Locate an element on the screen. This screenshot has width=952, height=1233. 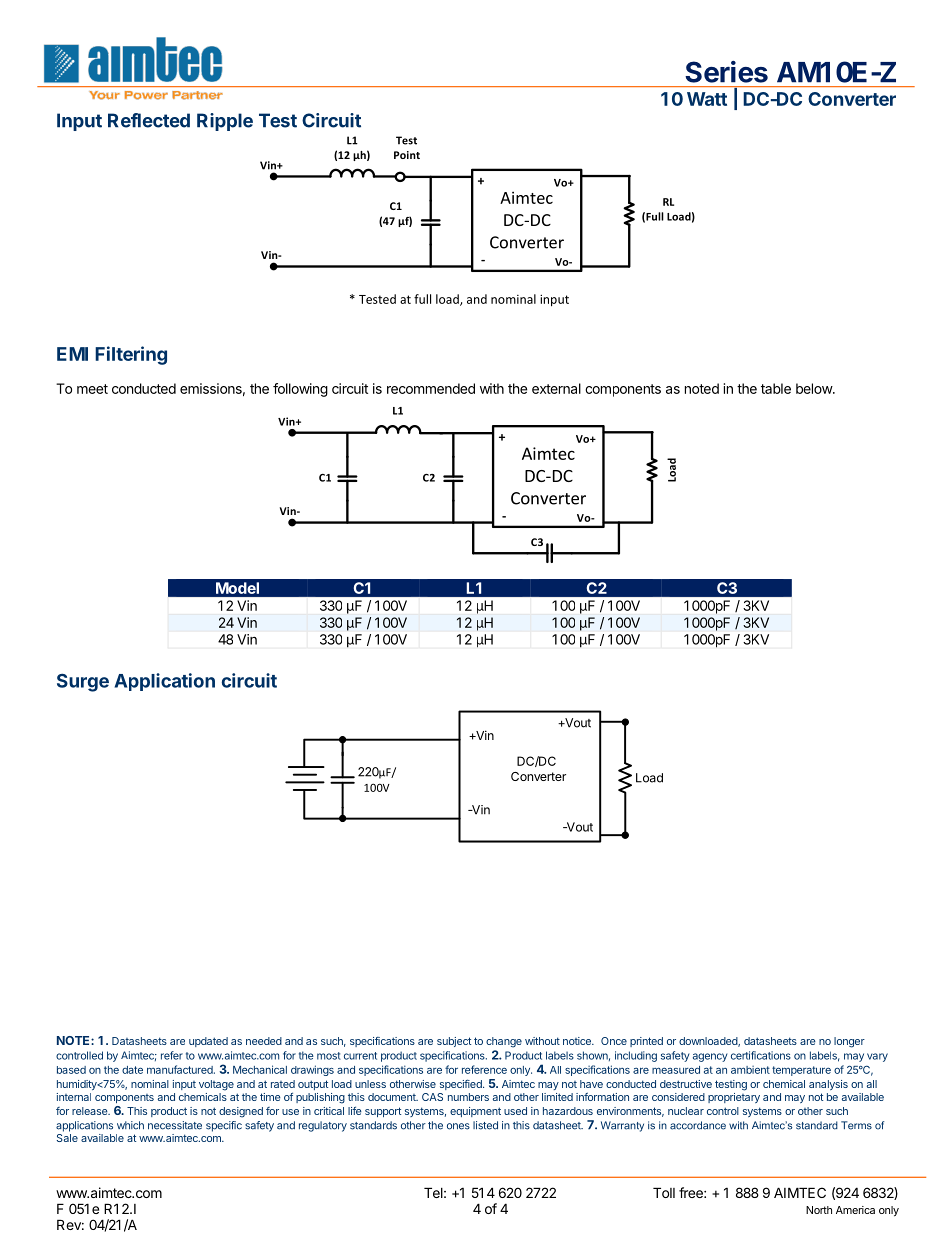
Series is located at coordinates (726, 72).
